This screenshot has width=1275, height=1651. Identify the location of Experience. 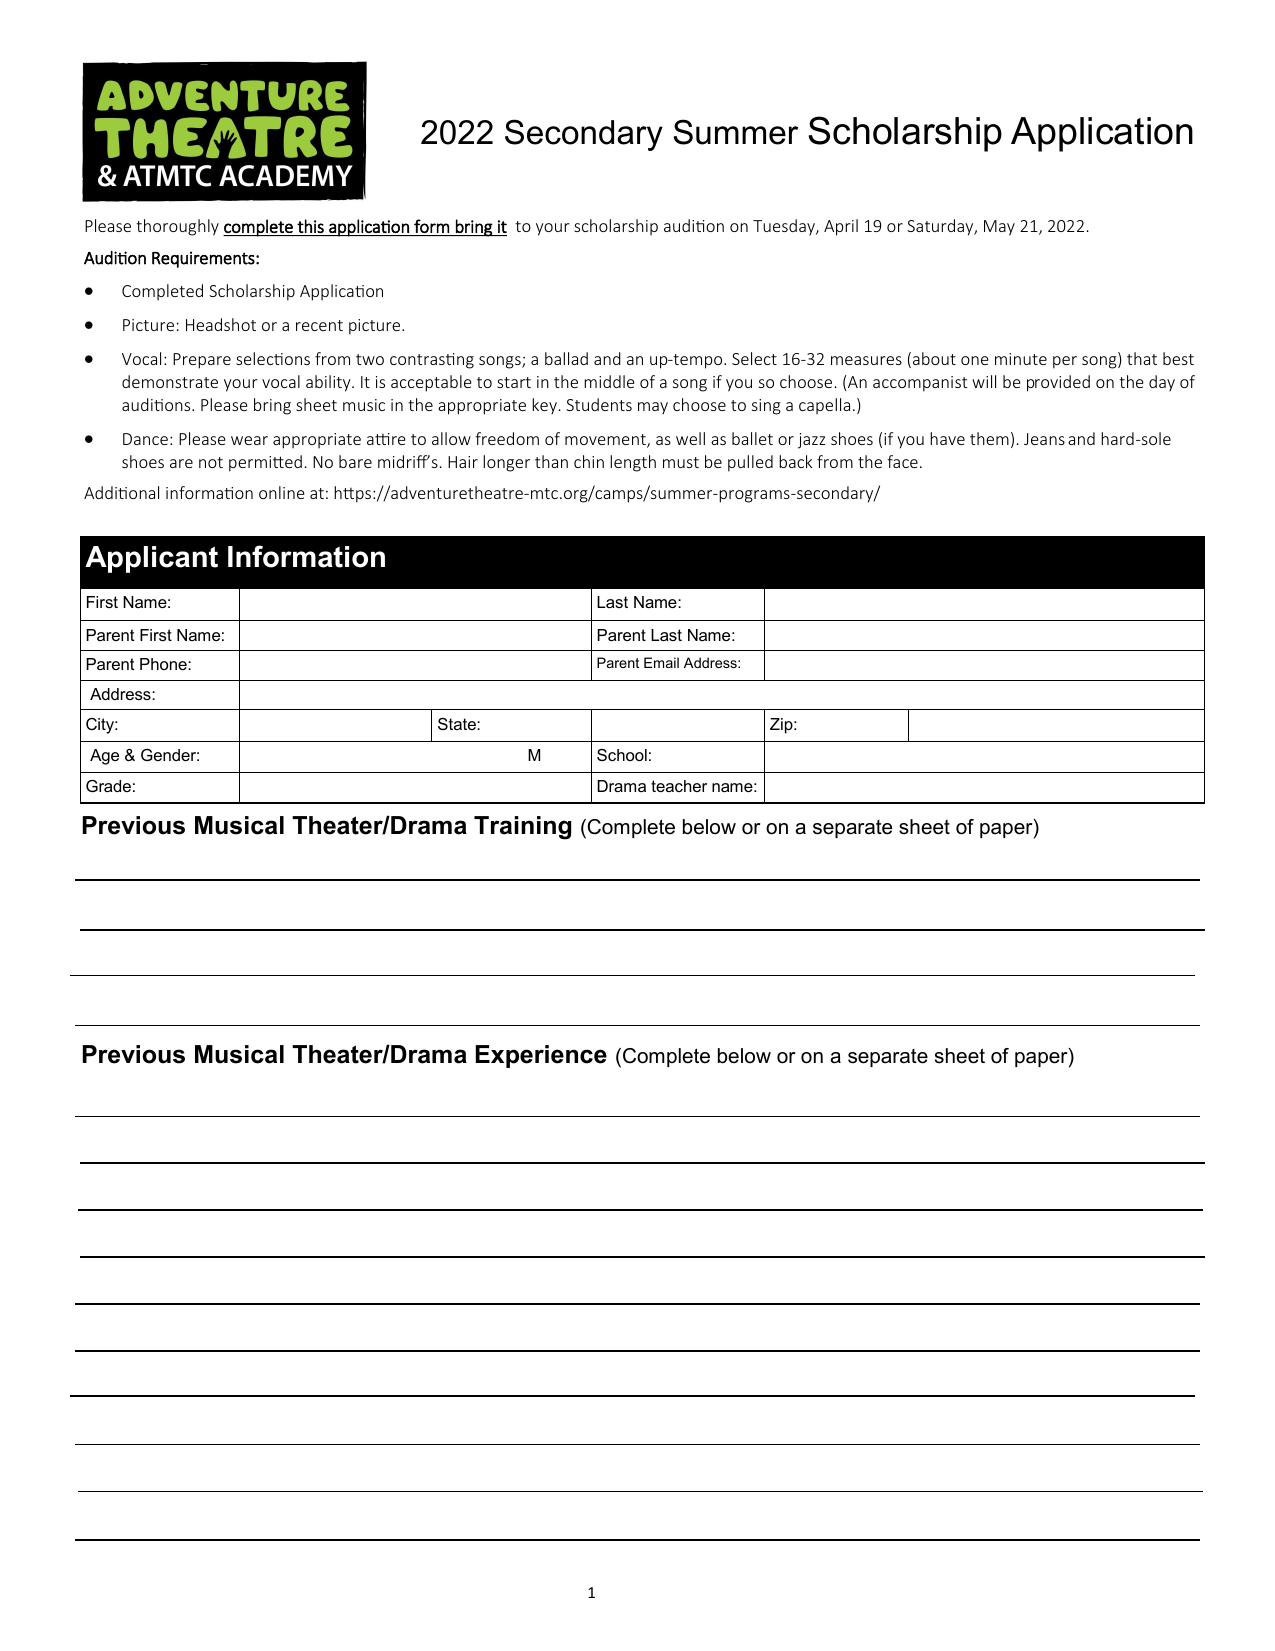
(541, 1056).
